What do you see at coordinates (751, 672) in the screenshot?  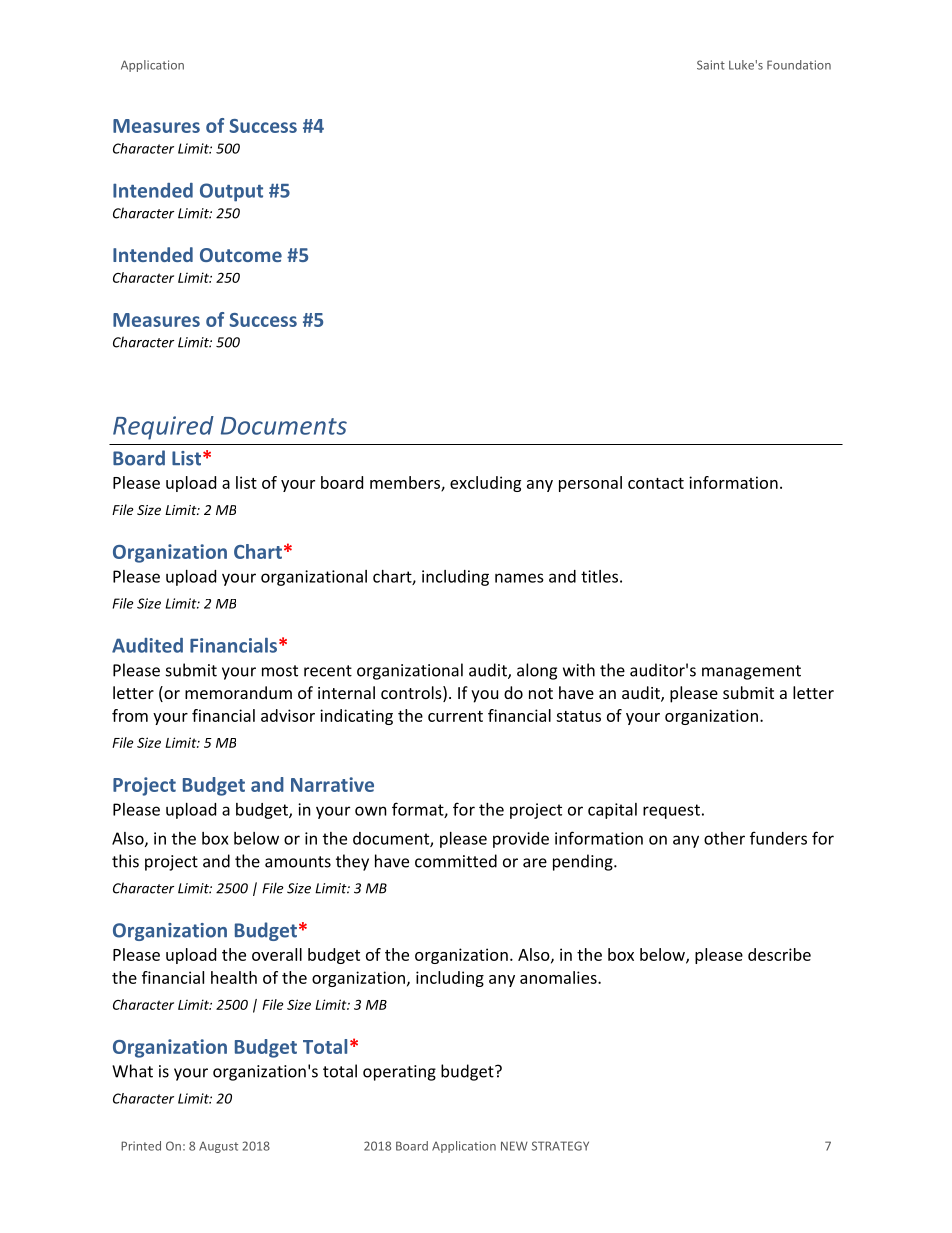 I see `management` at bounding box center [751, 672].
